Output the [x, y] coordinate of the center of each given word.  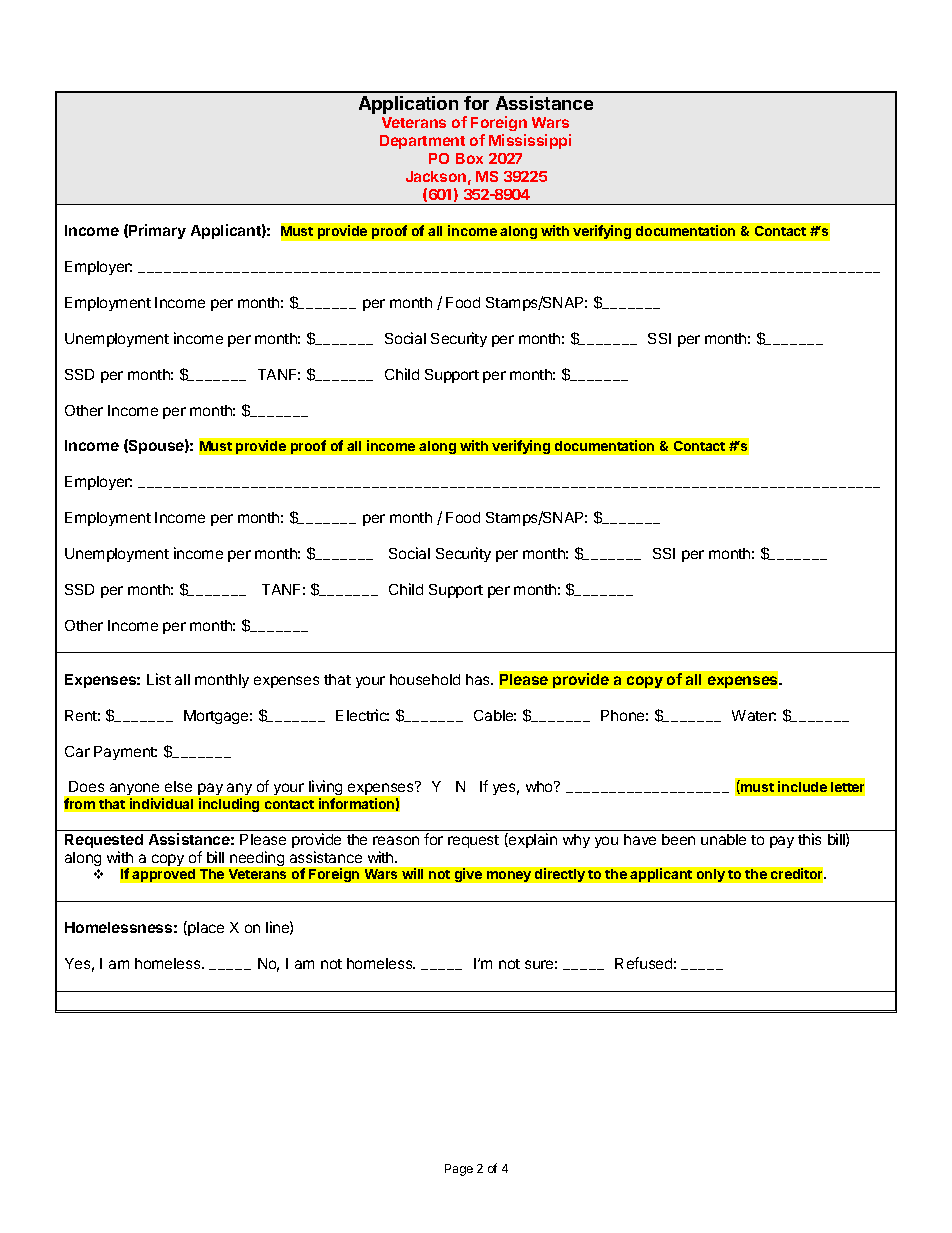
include [802, 786]
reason [396, 840]
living [325, 789]
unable [723, 839]
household [425, 679]
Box [469, 158]
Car [77, 751]
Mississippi [530, 141]
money [509, 876]
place [205, 928]
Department [422, 142]
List [159, 679]
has [479, 679]
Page [459, 1170]
